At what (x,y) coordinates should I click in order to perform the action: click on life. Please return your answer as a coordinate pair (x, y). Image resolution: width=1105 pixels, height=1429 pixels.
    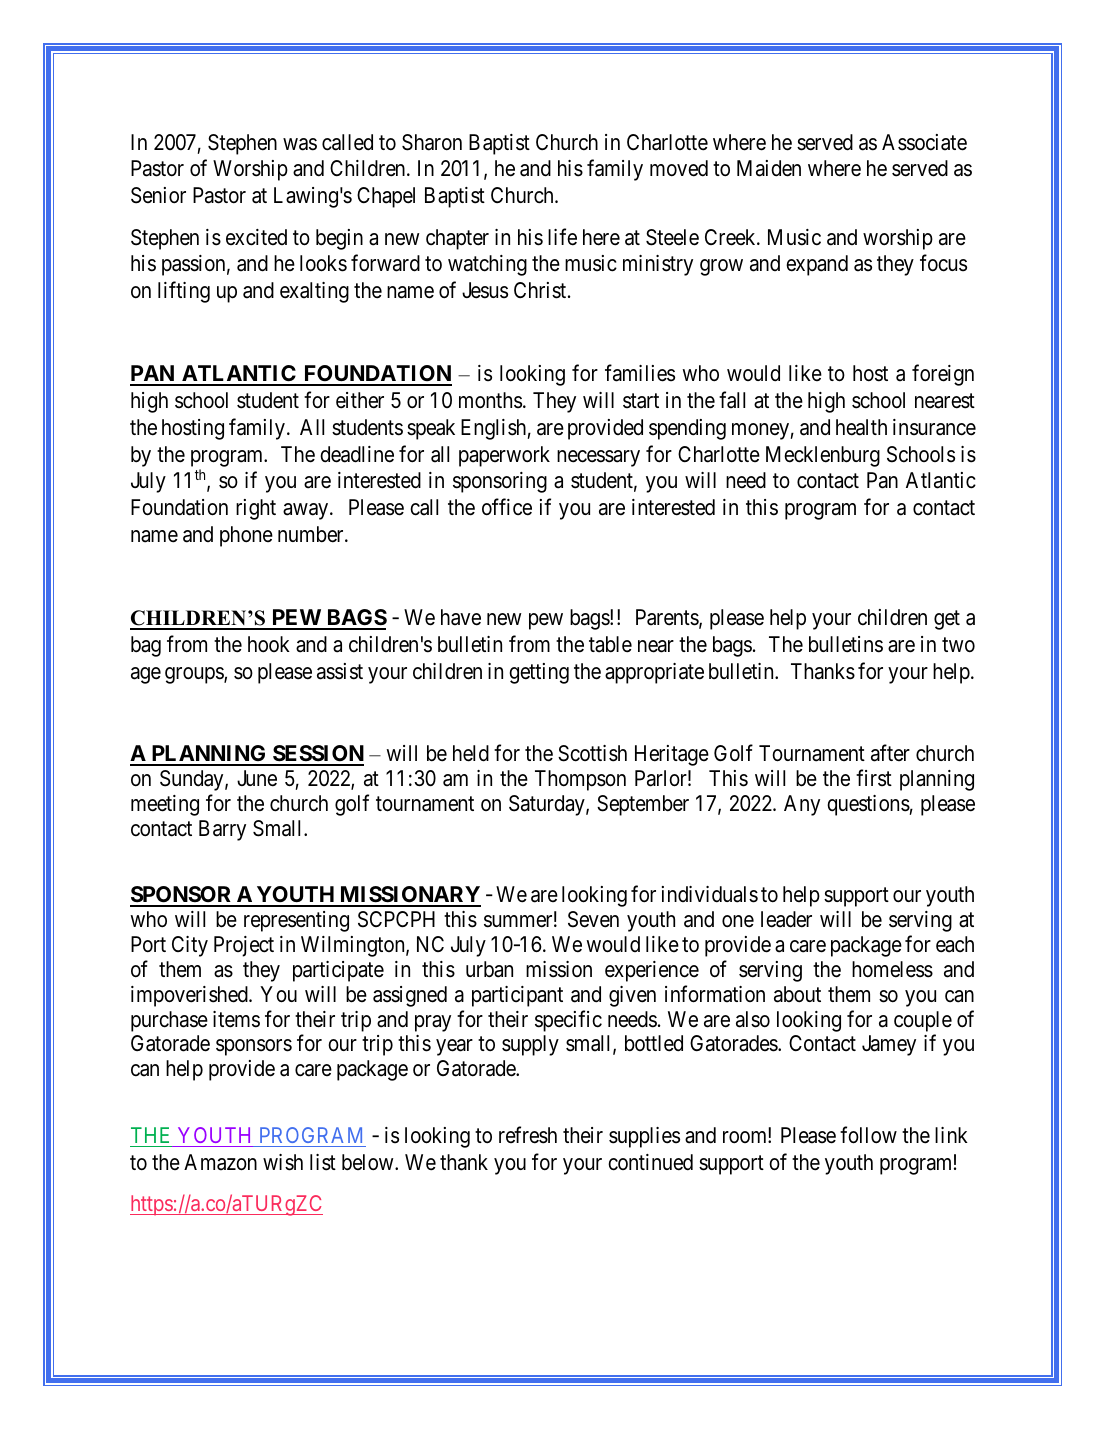
    Looking at the image, I should click on (562, 237).
